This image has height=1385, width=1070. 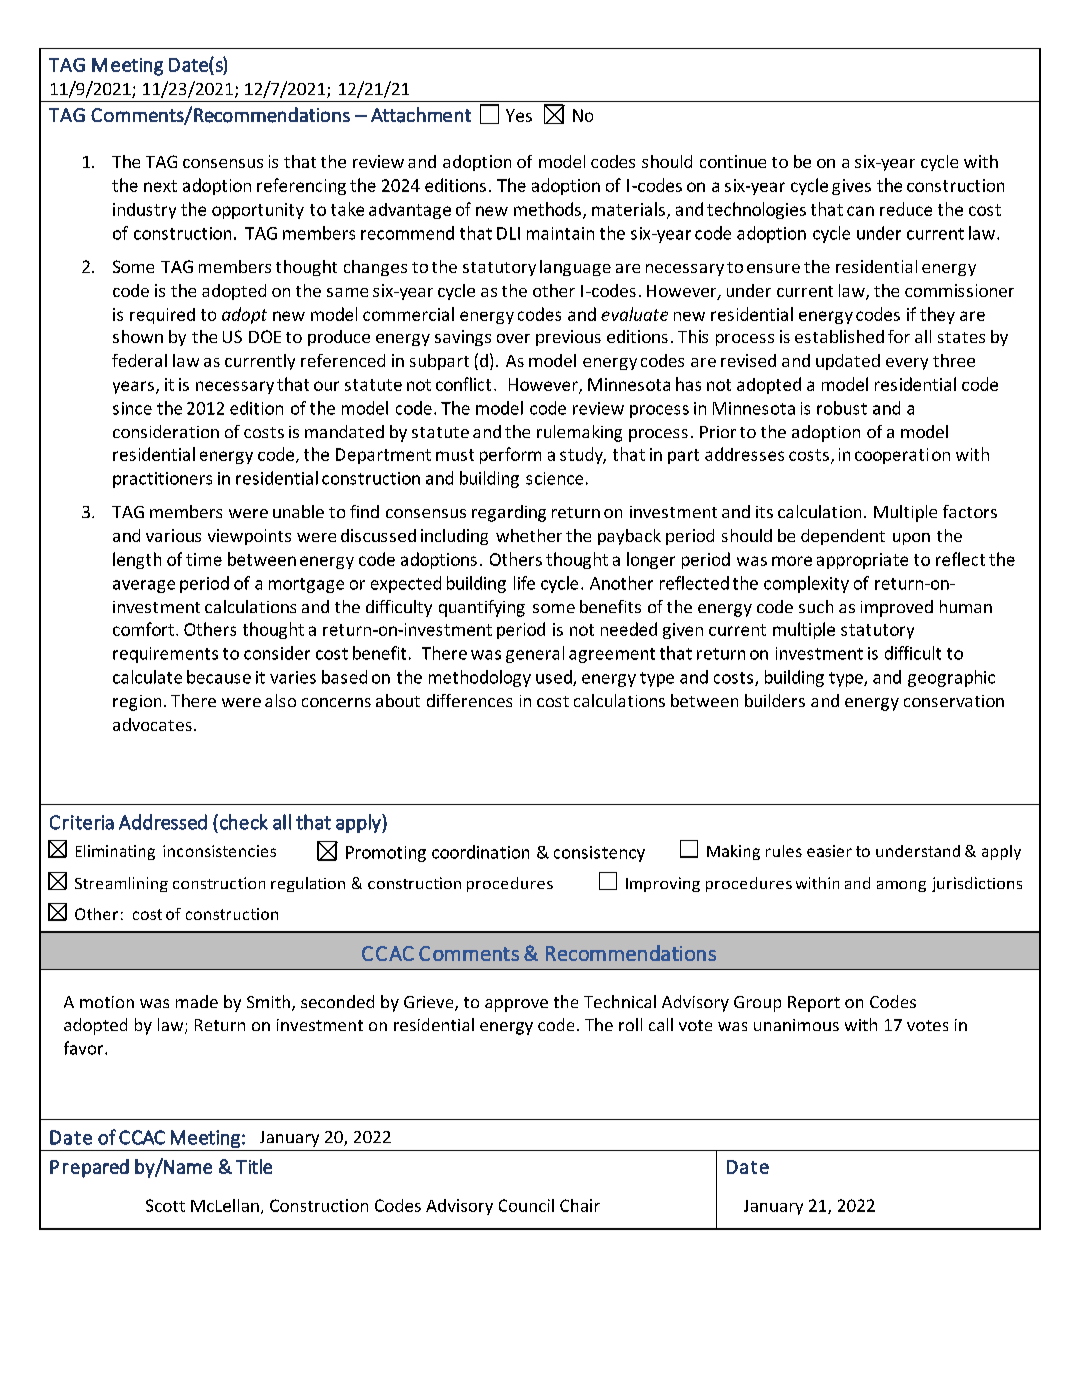 What do you see at coordinates (851, 187) in the image?
I see `gives` at bounding box center [851, 187].
